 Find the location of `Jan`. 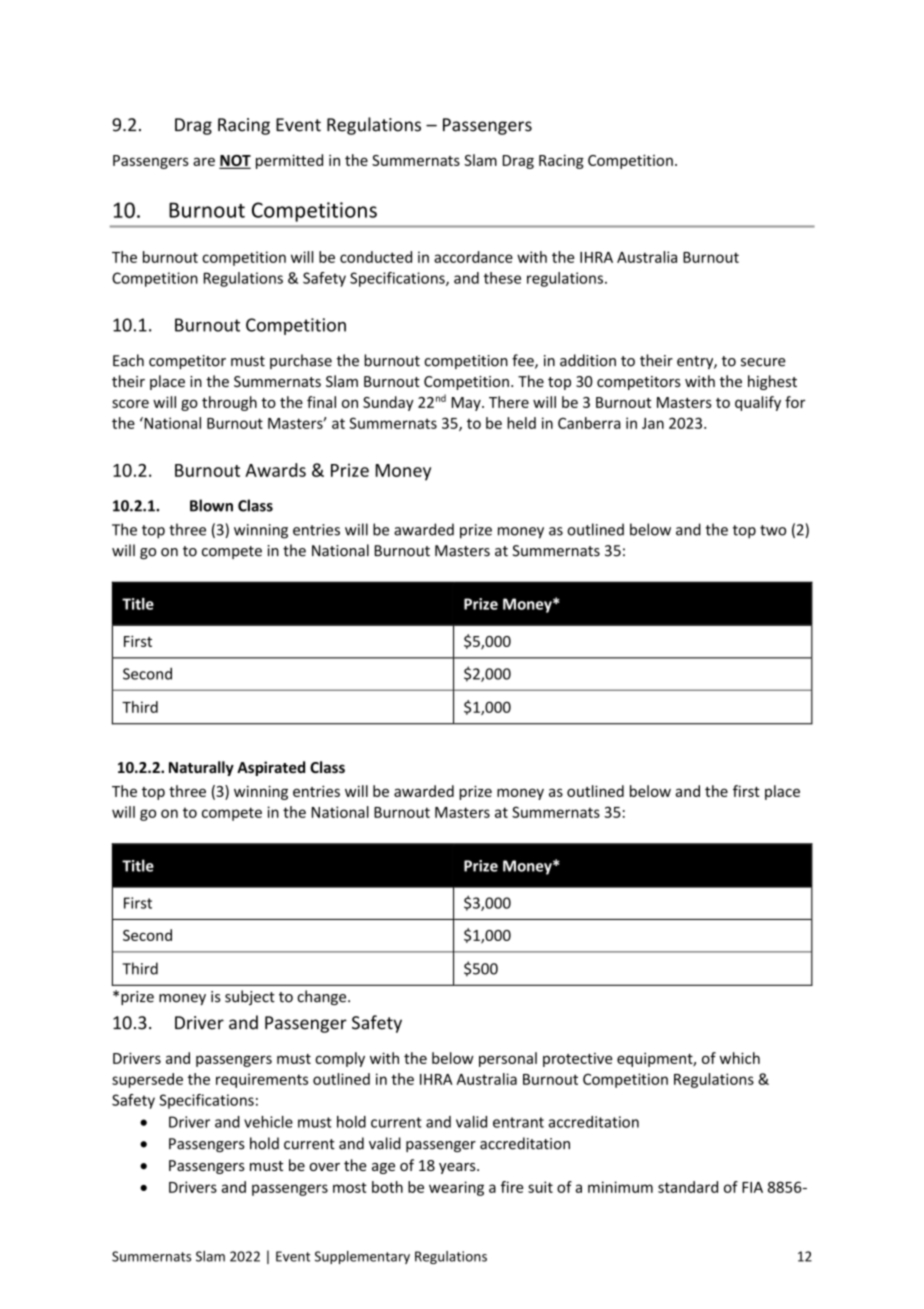

Jan is located at coordinates (653, 423).
